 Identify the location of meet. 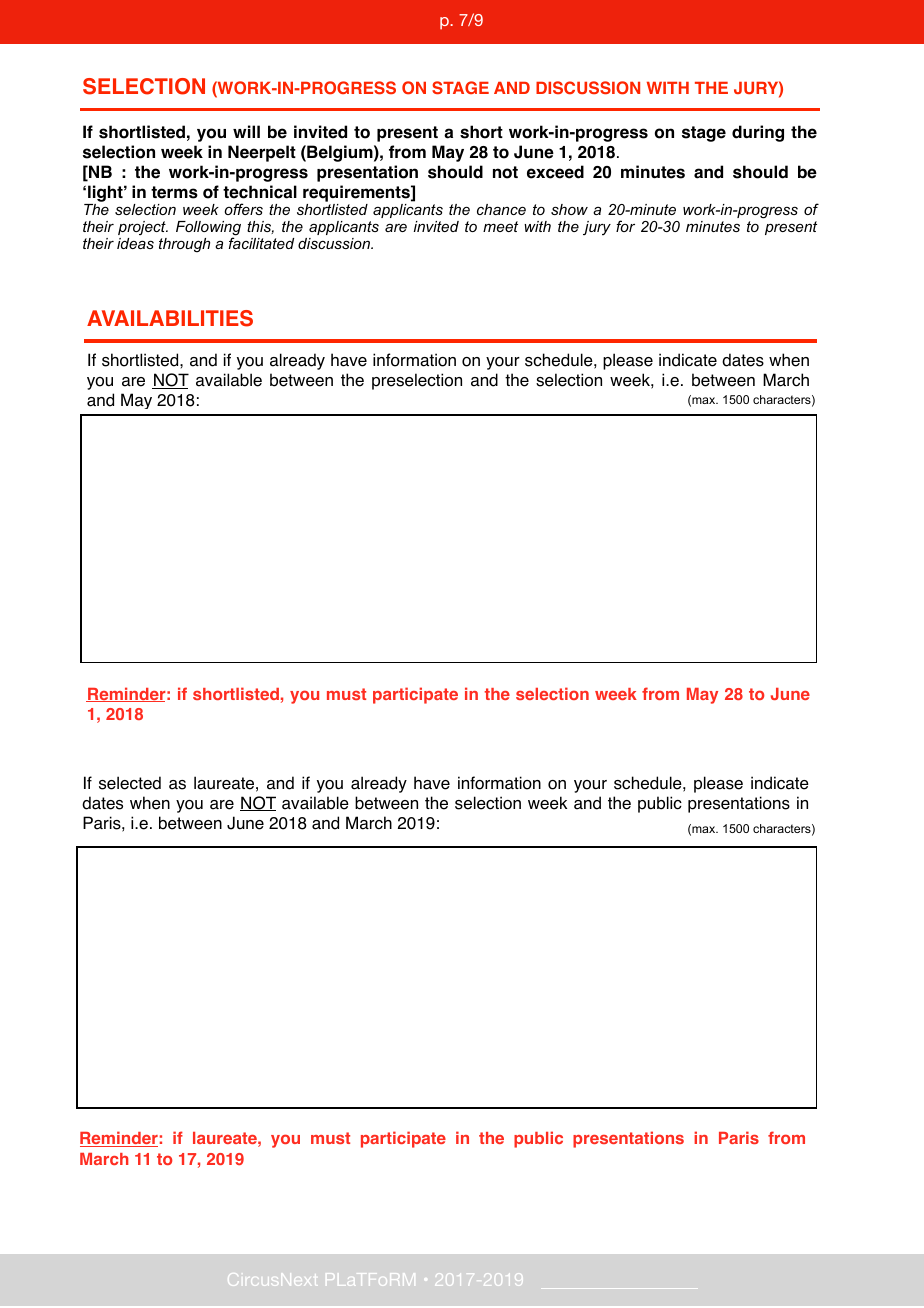
(500, 226).
